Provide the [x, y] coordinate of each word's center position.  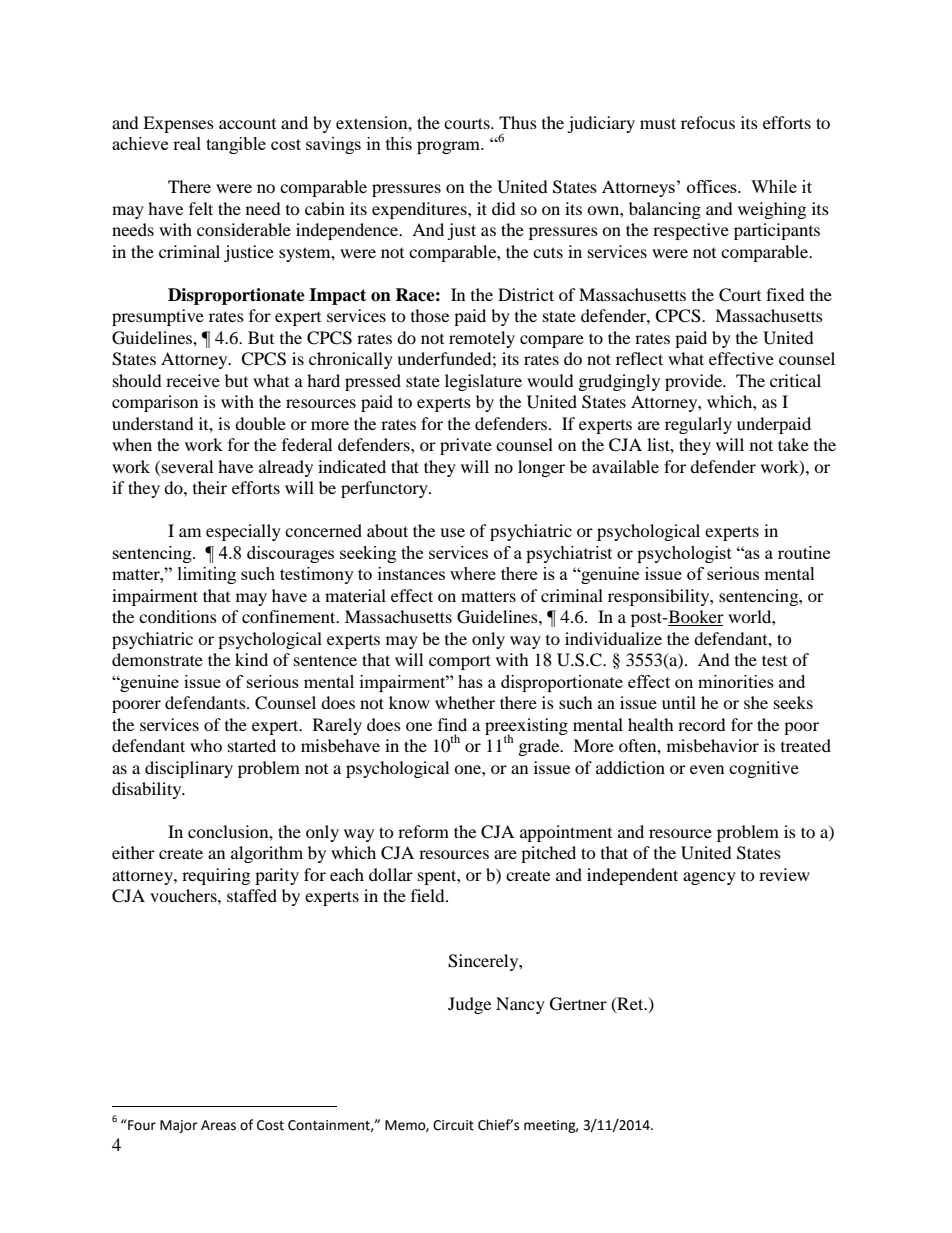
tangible [236, 145]
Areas [218, 1125]
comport [460, 662]
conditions [178, 616]
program [450, 147]
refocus [708, 122]
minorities [736, 681]
